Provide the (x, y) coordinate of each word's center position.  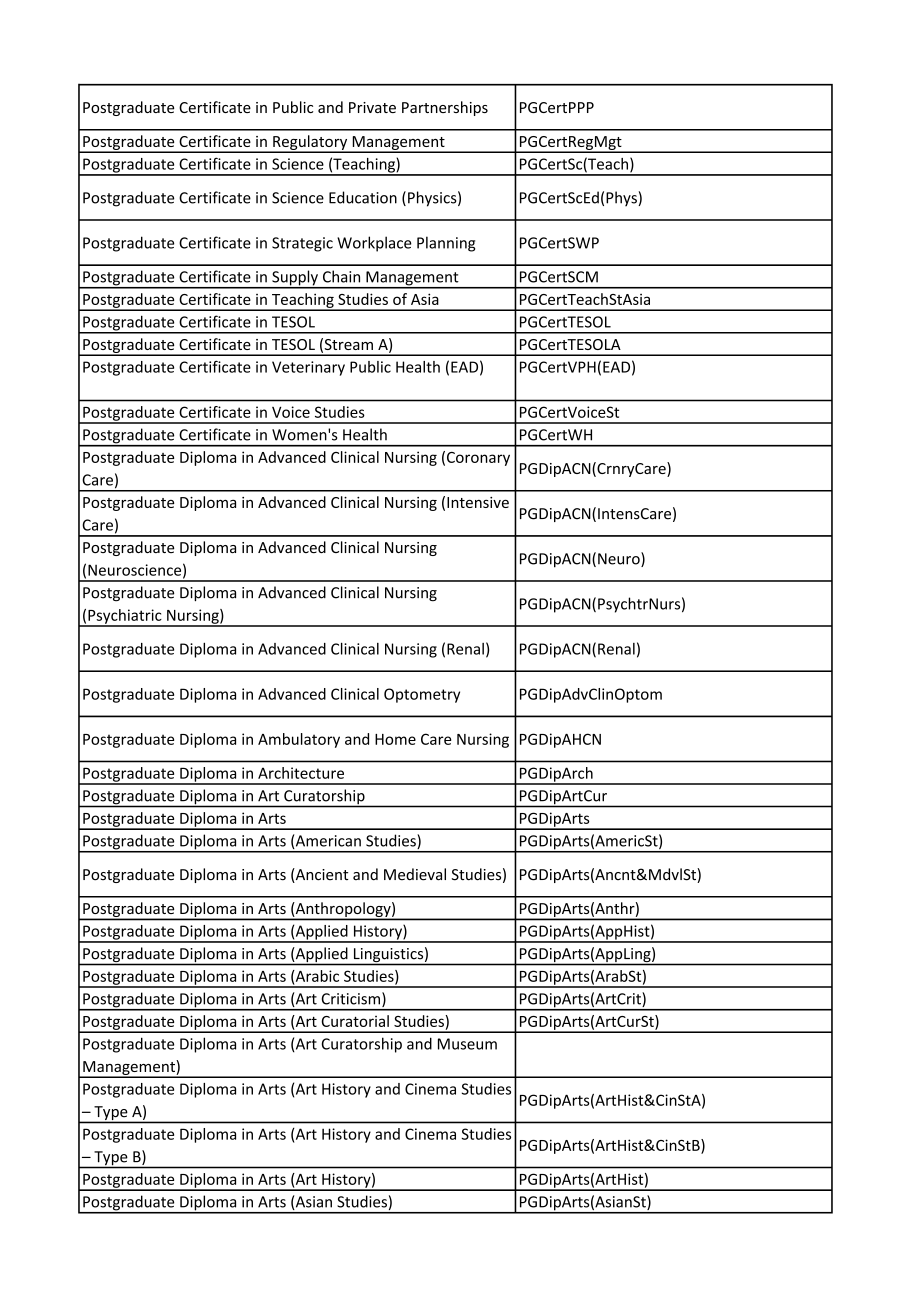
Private (372, 107)
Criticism (351, 999)
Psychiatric (125, 617)
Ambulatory (299, 740)
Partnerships (445, 108)
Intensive (478, 502)
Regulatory (310, 143)
